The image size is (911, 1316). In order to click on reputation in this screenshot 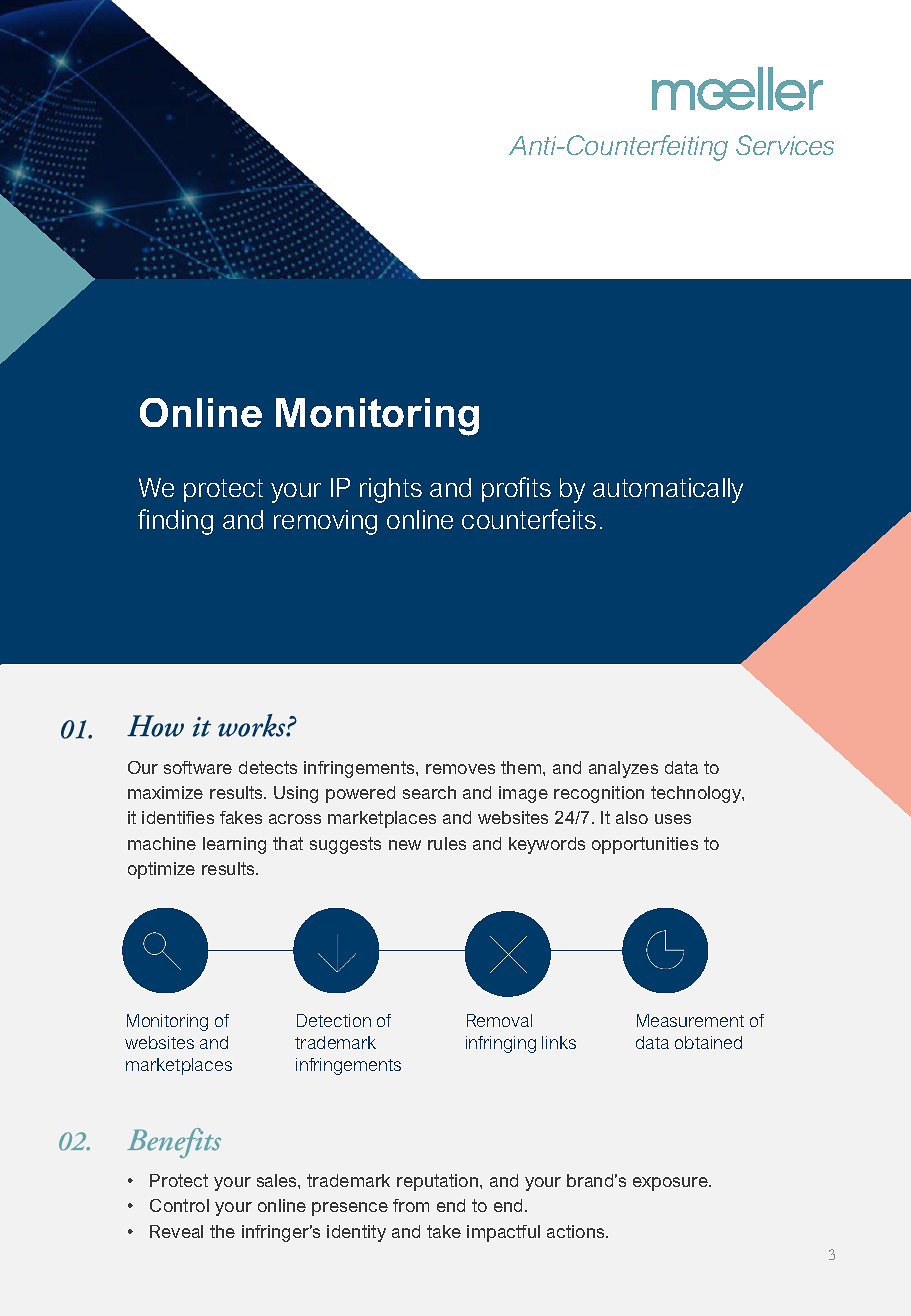, I will do `click(439, 1182)`.
